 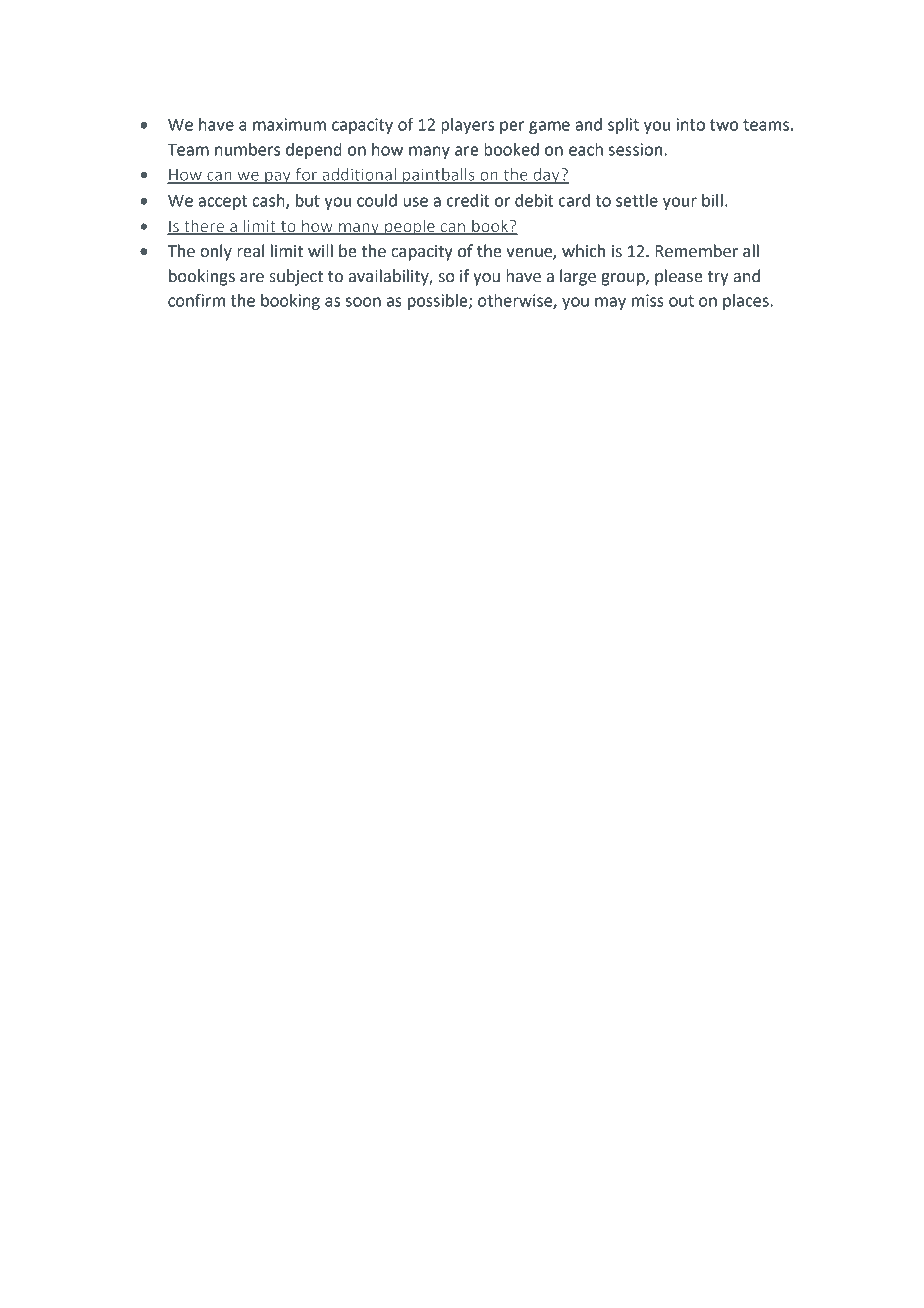 What do you see at coordinates (289, 124) in the page?
I see `maximum` at bounding box center [289, 124].
